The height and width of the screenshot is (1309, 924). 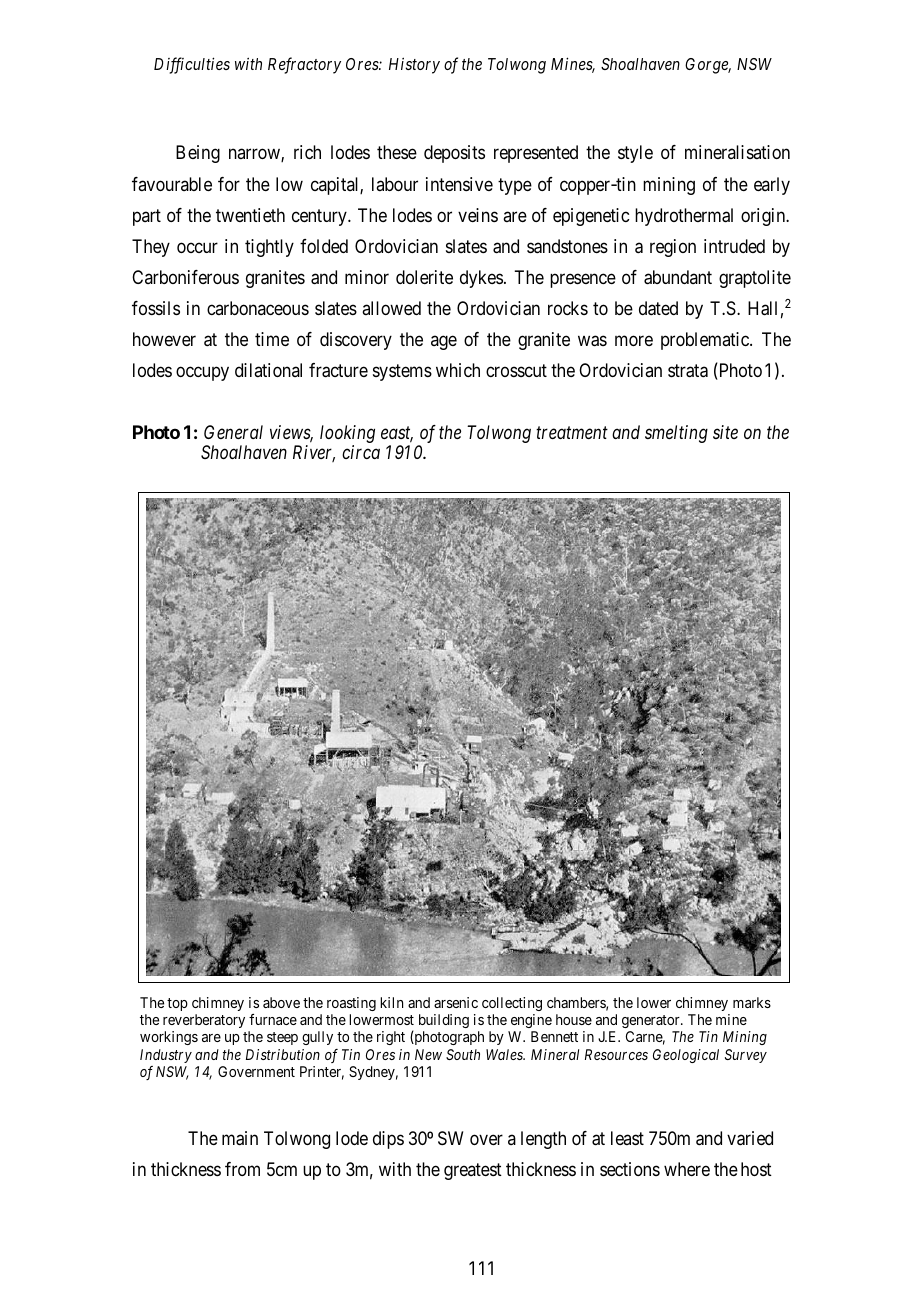 What do you see at coordinates (678, 277) in the screenshot?
I see `abundant` at bounding box center [678, 277].
